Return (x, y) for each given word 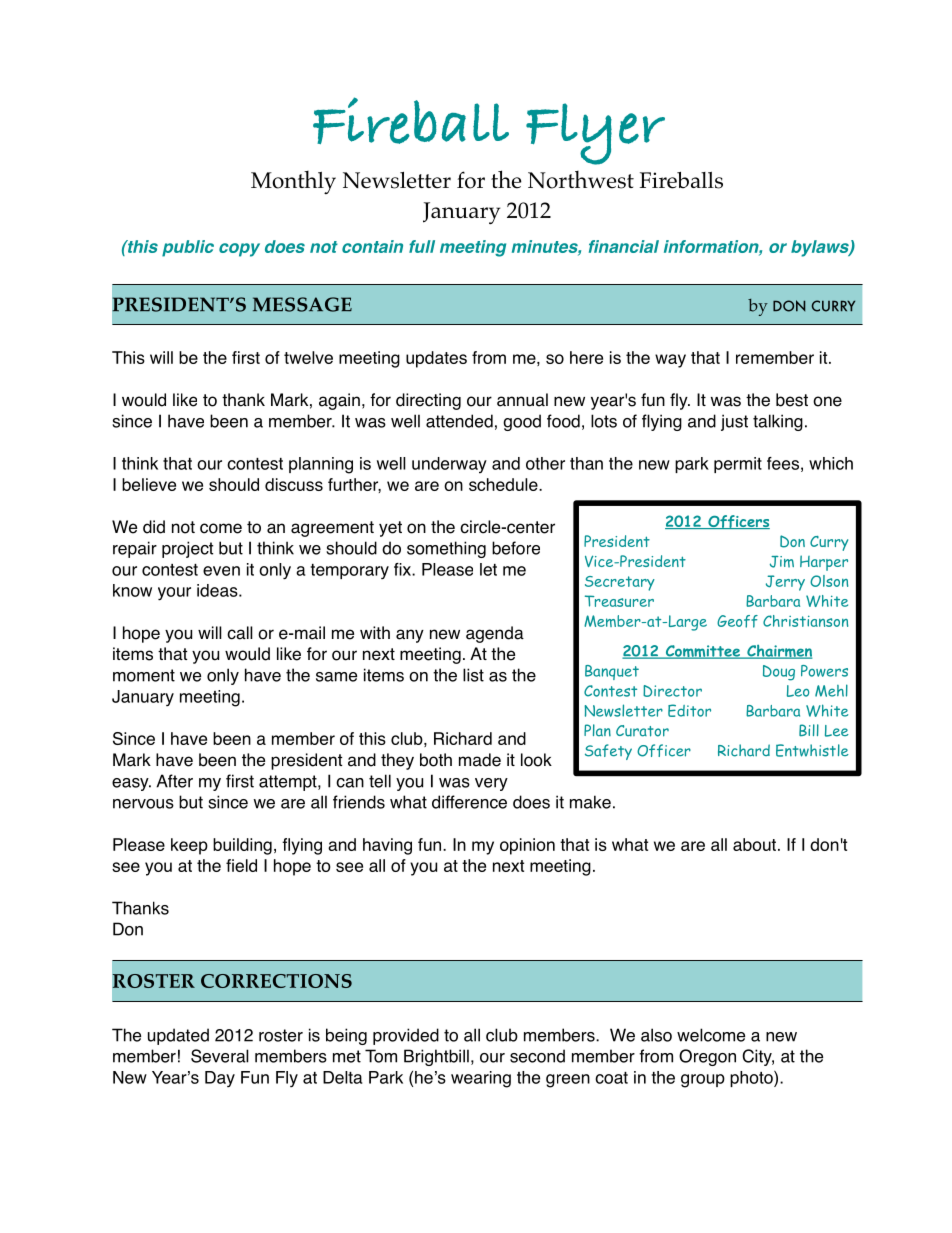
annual (522, 400)
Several (220, 1056)
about (754, 844)
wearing (481, 1079)
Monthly (293, 182)
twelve (308, 357)
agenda (495, 634)
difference (469, 802)
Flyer (595, 134)
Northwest (581, 180)
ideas (218, 590)
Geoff (737, 621)
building (242, 846)
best (792, 400)
